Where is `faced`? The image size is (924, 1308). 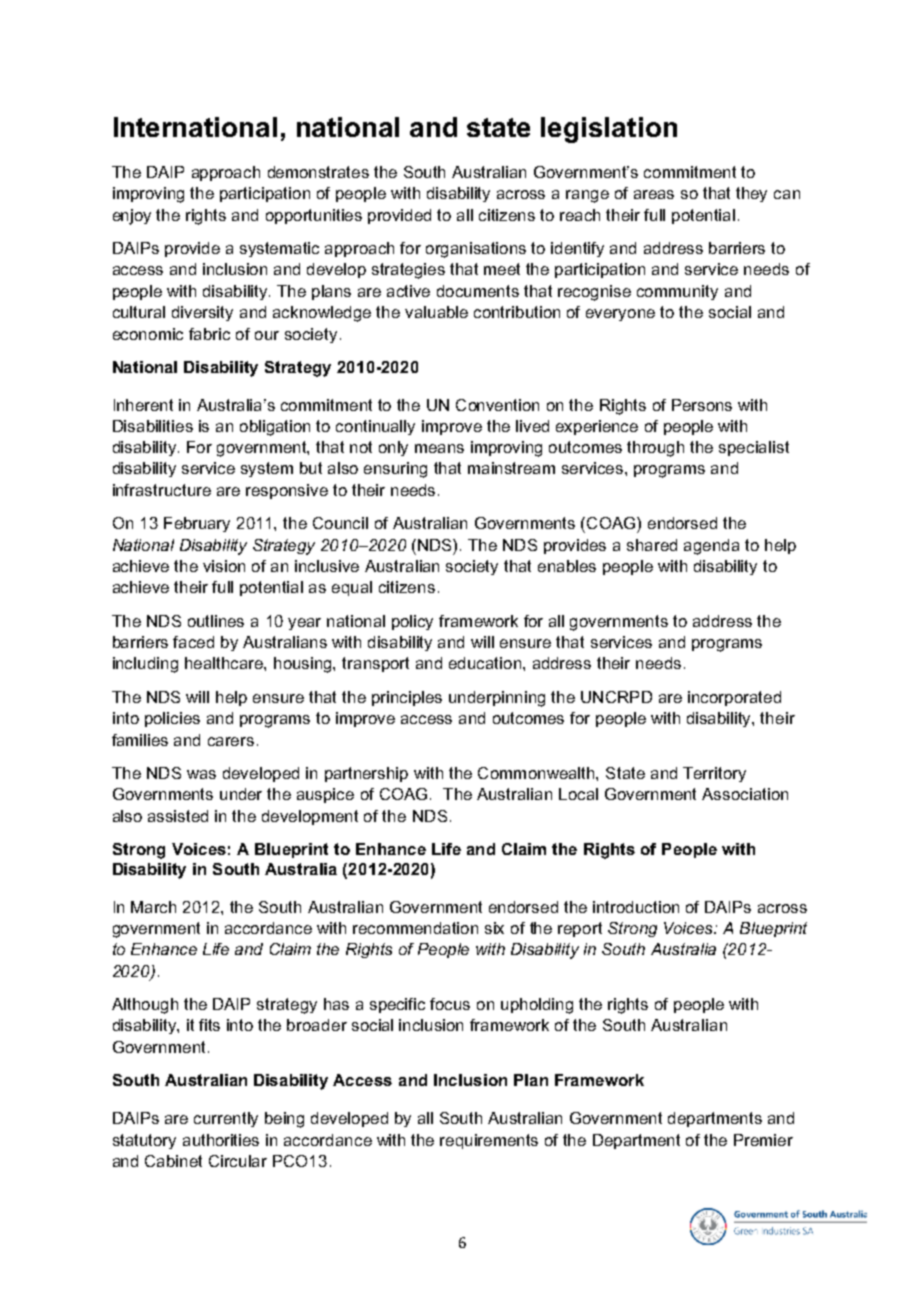 faced is located at coordinates (193, 642).
